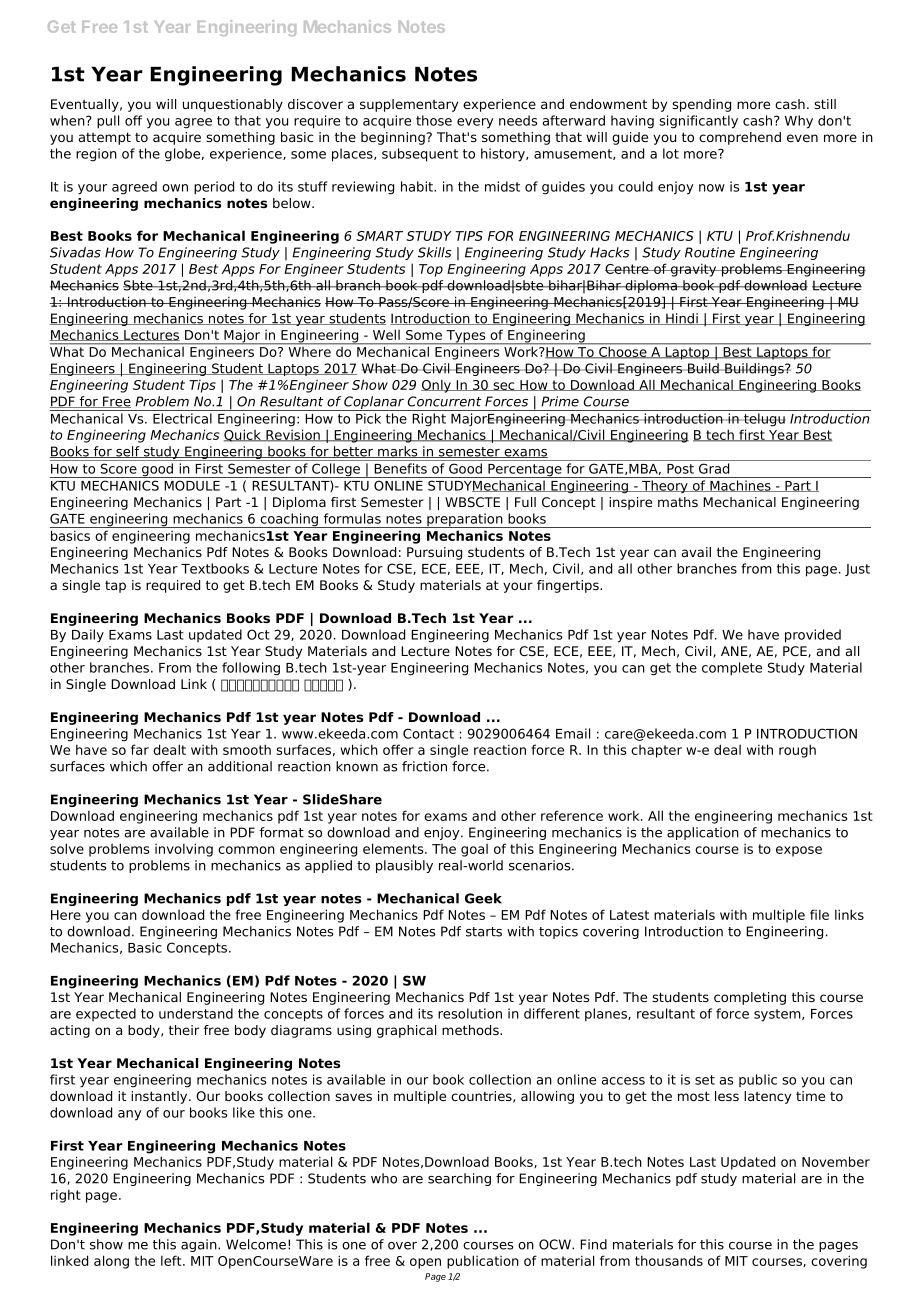  Describe the element at coordinates (200, 1245) in the screenshot. I see `again` at that location.
